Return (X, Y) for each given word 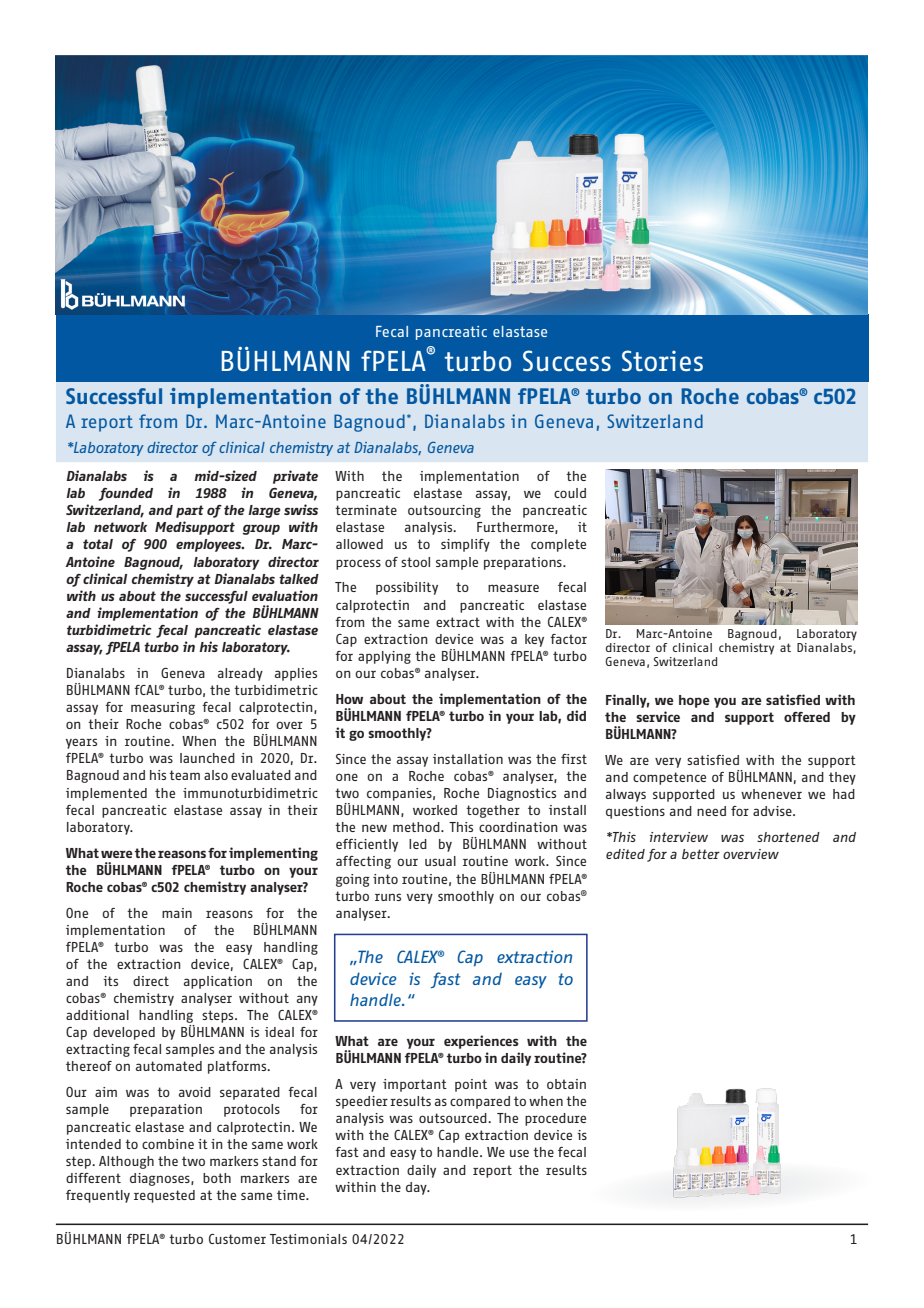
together (493, 811)
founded (126, 494)
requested (164, 1196)
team (184, 775)
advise (773, 811)
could (570, 493)
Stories (662, 361)
